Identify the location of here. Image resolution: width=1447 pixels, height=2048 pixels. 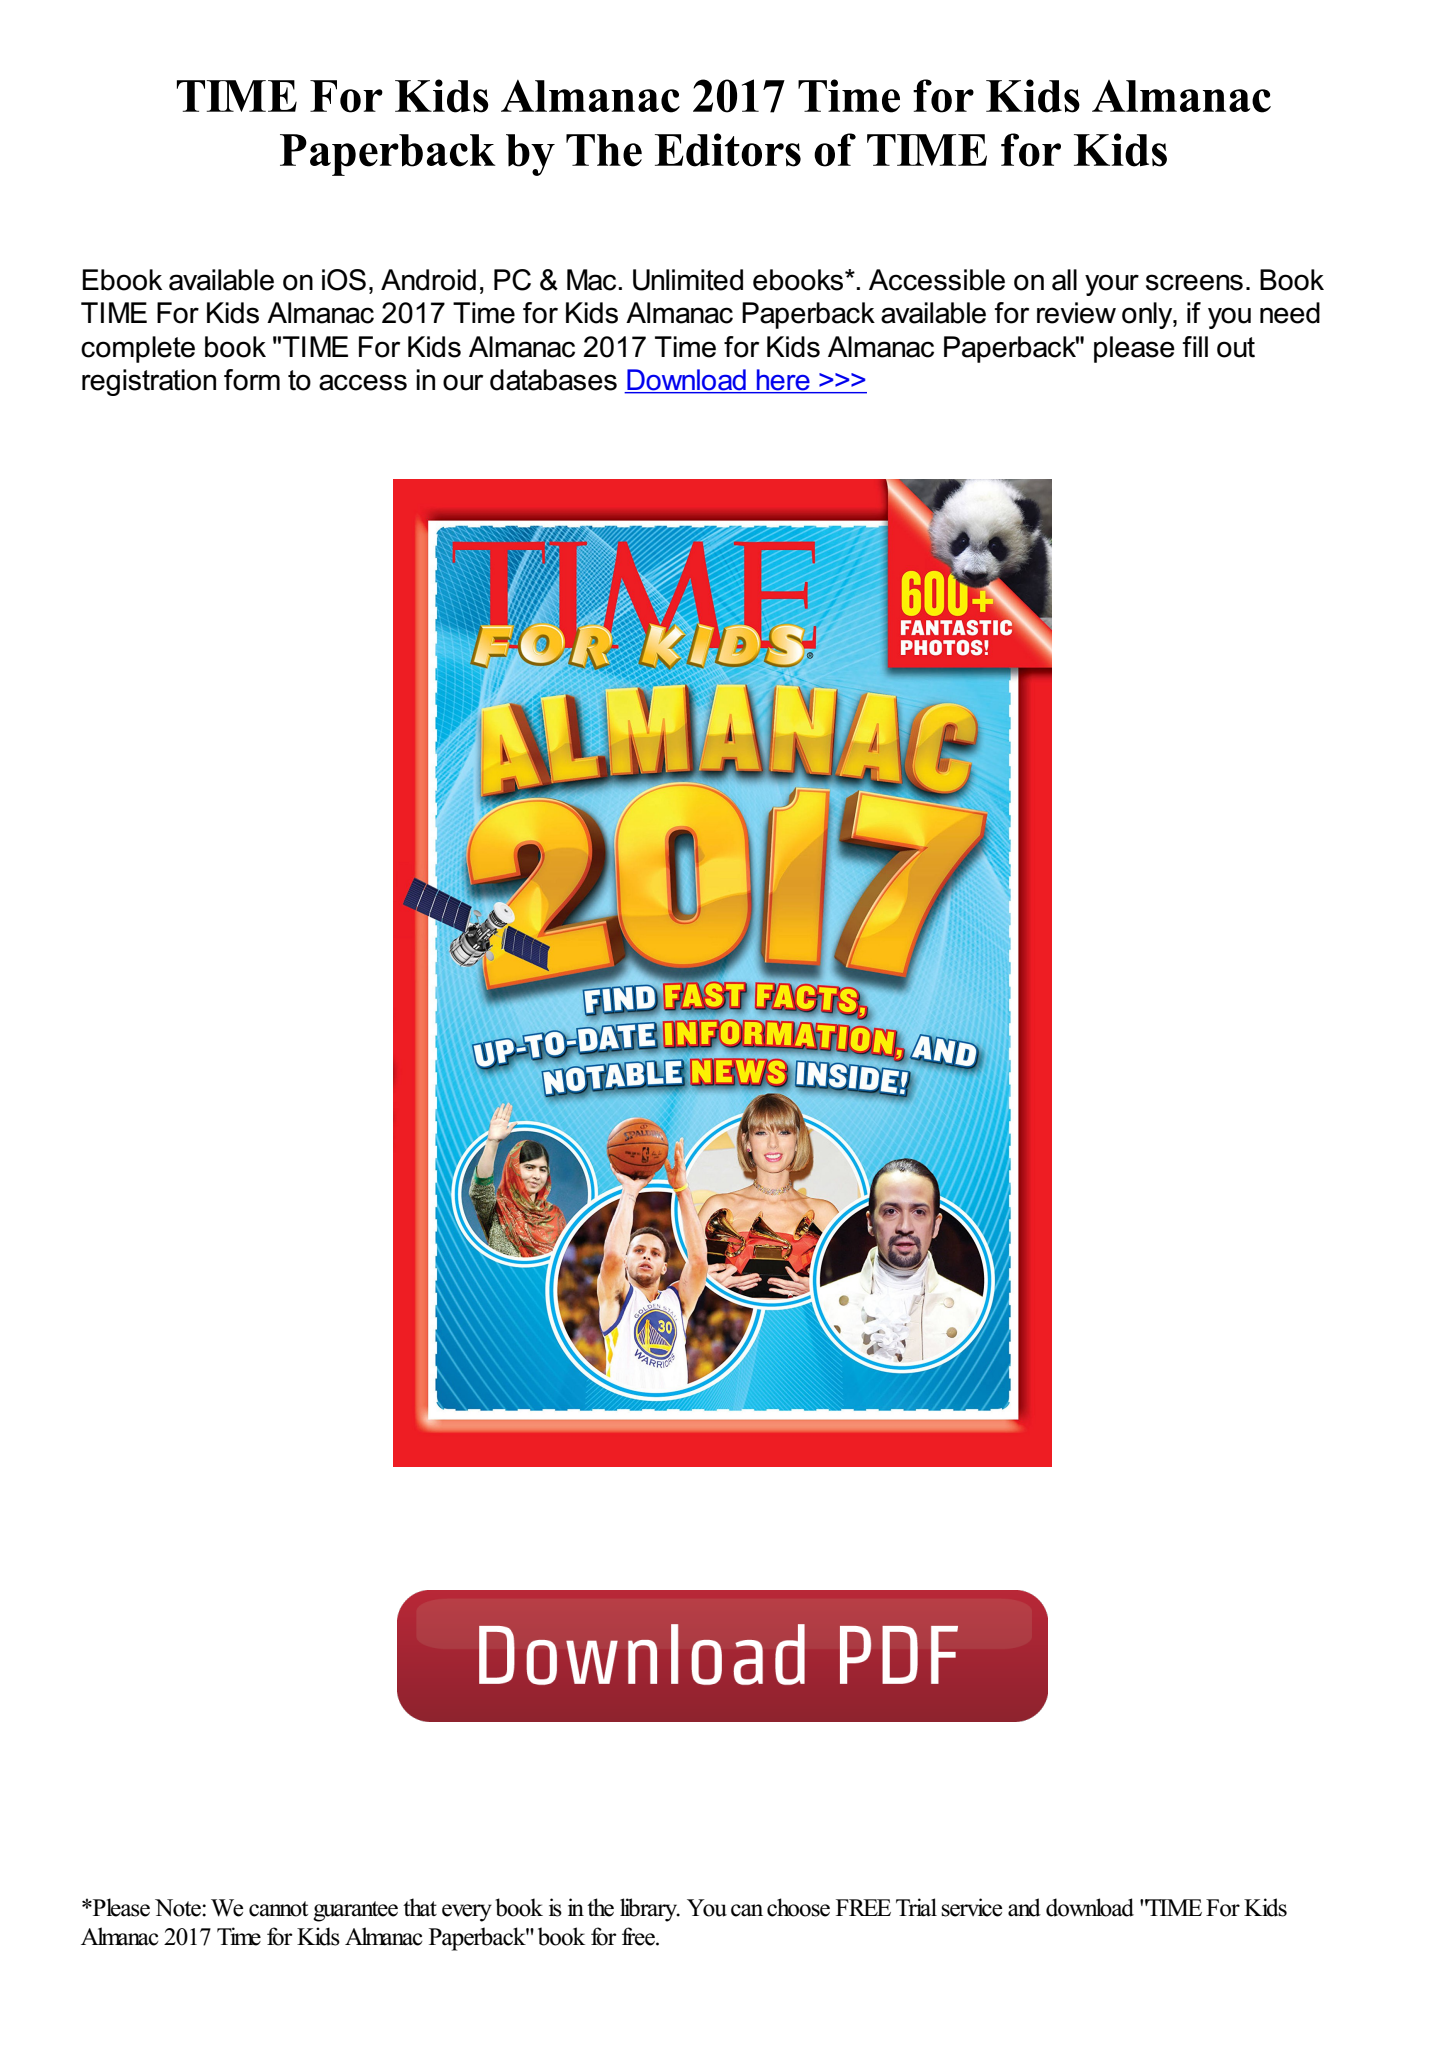
(783, 381).
